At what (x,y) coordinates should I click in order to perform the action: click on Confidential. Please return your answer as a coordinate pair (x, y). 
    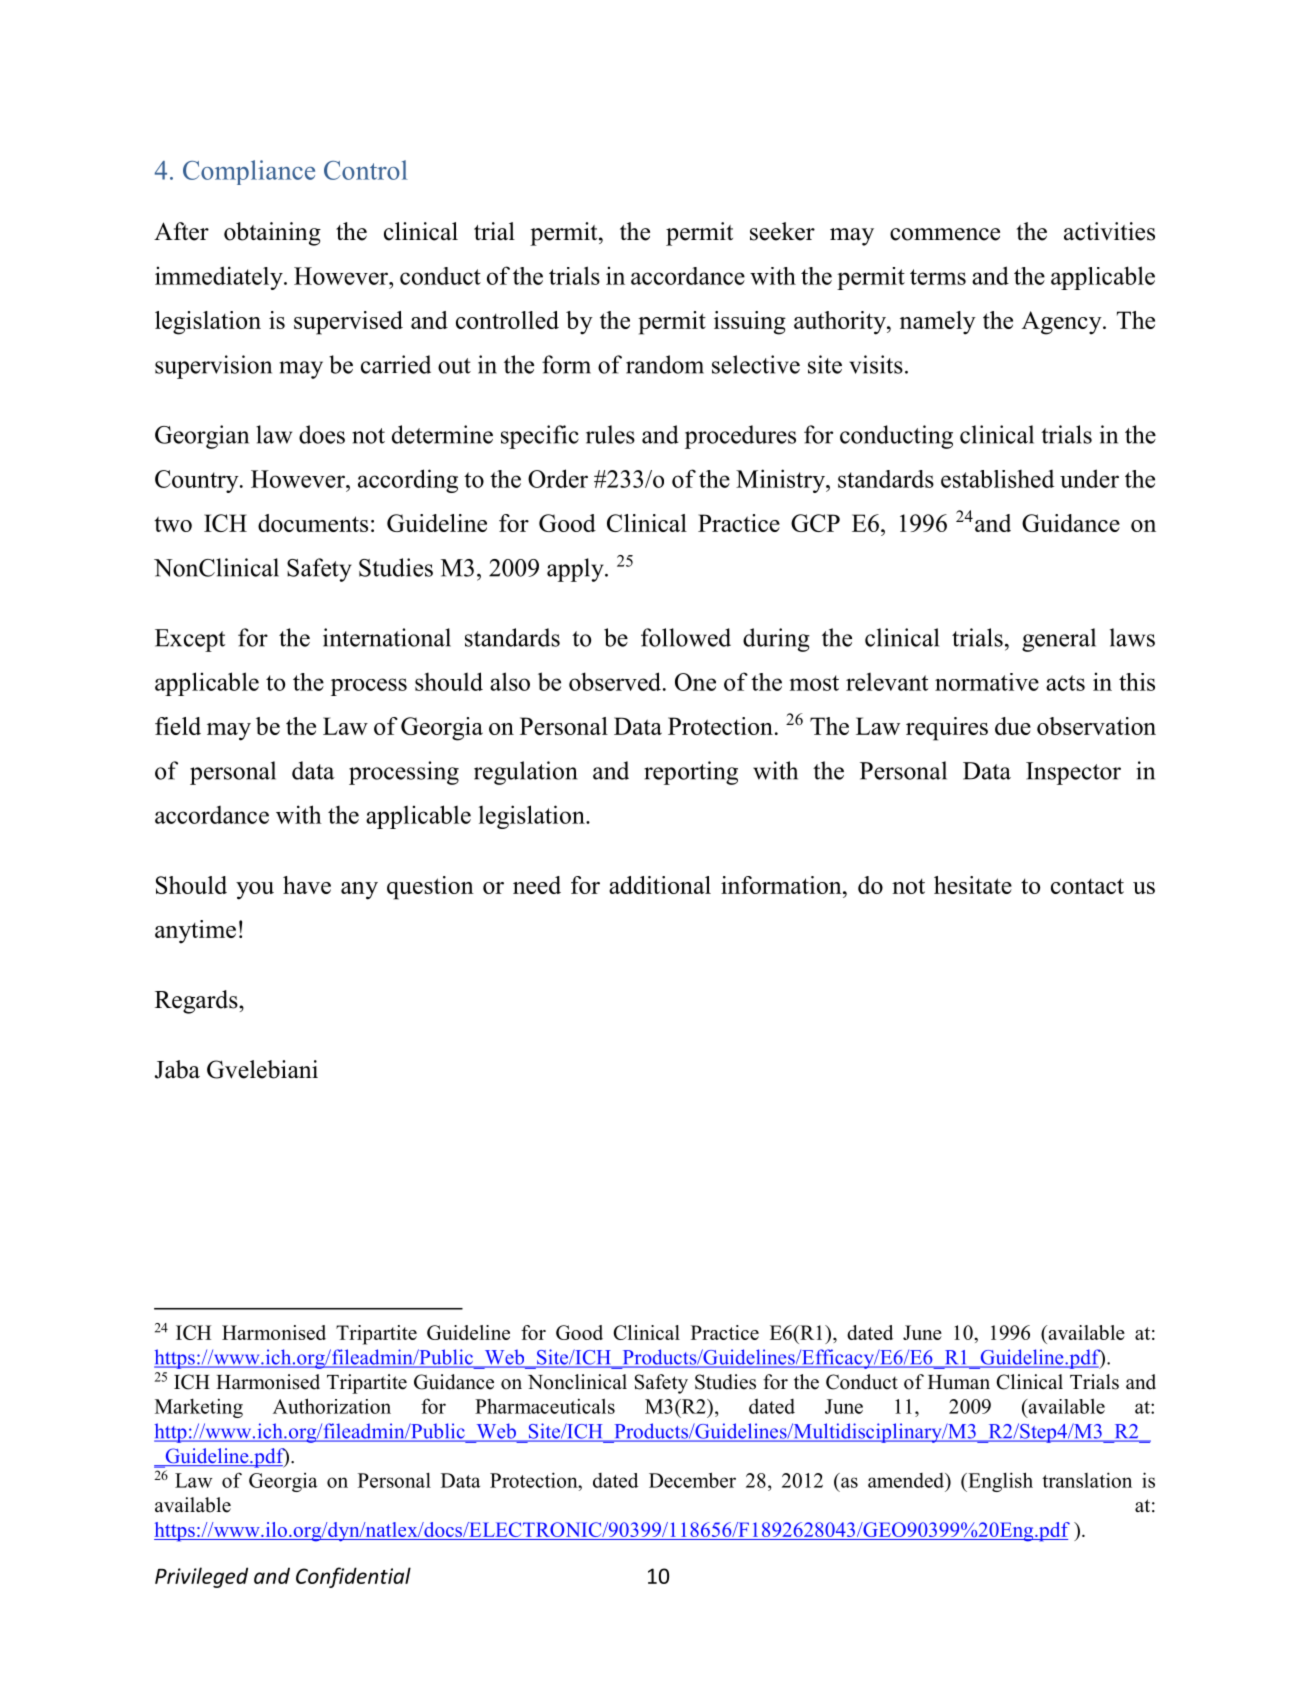
    Looking at the image, I should click on (353, 1577).
